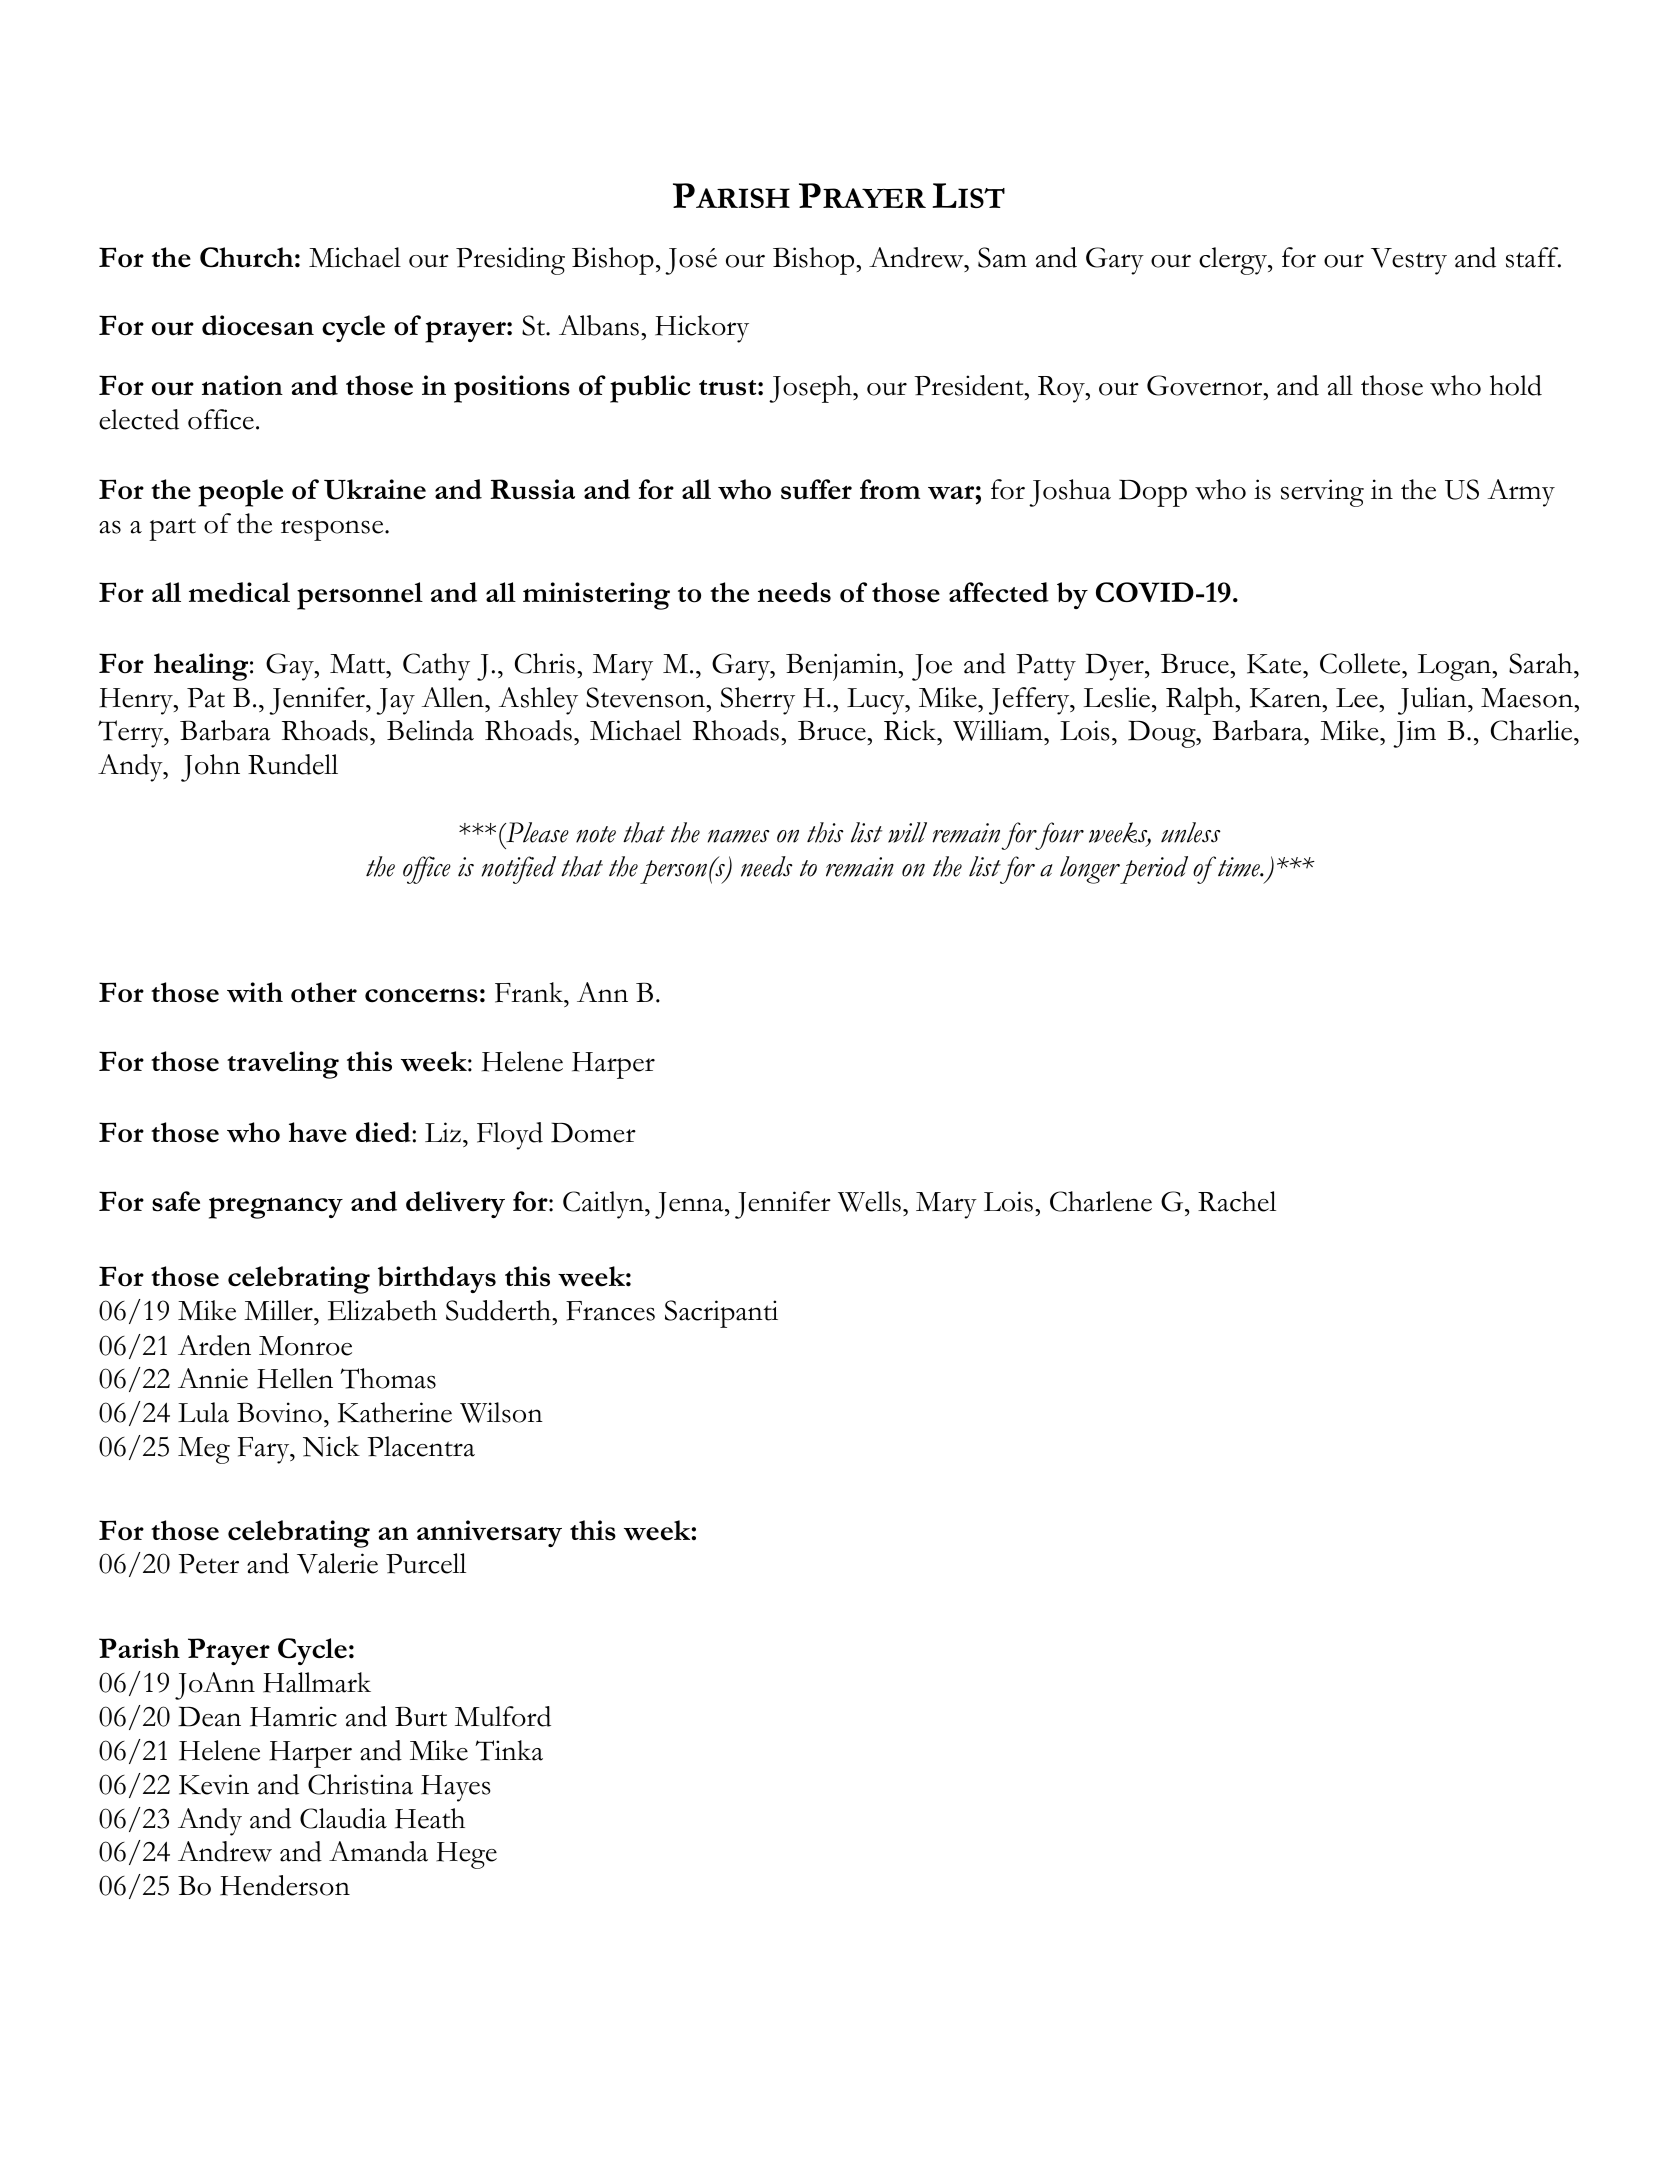 The height and width of the image is (2172, 1678). What do you see at coordinates (1414, 734) in the image?
I see `Jim` at bounding box center [1414, 734].
